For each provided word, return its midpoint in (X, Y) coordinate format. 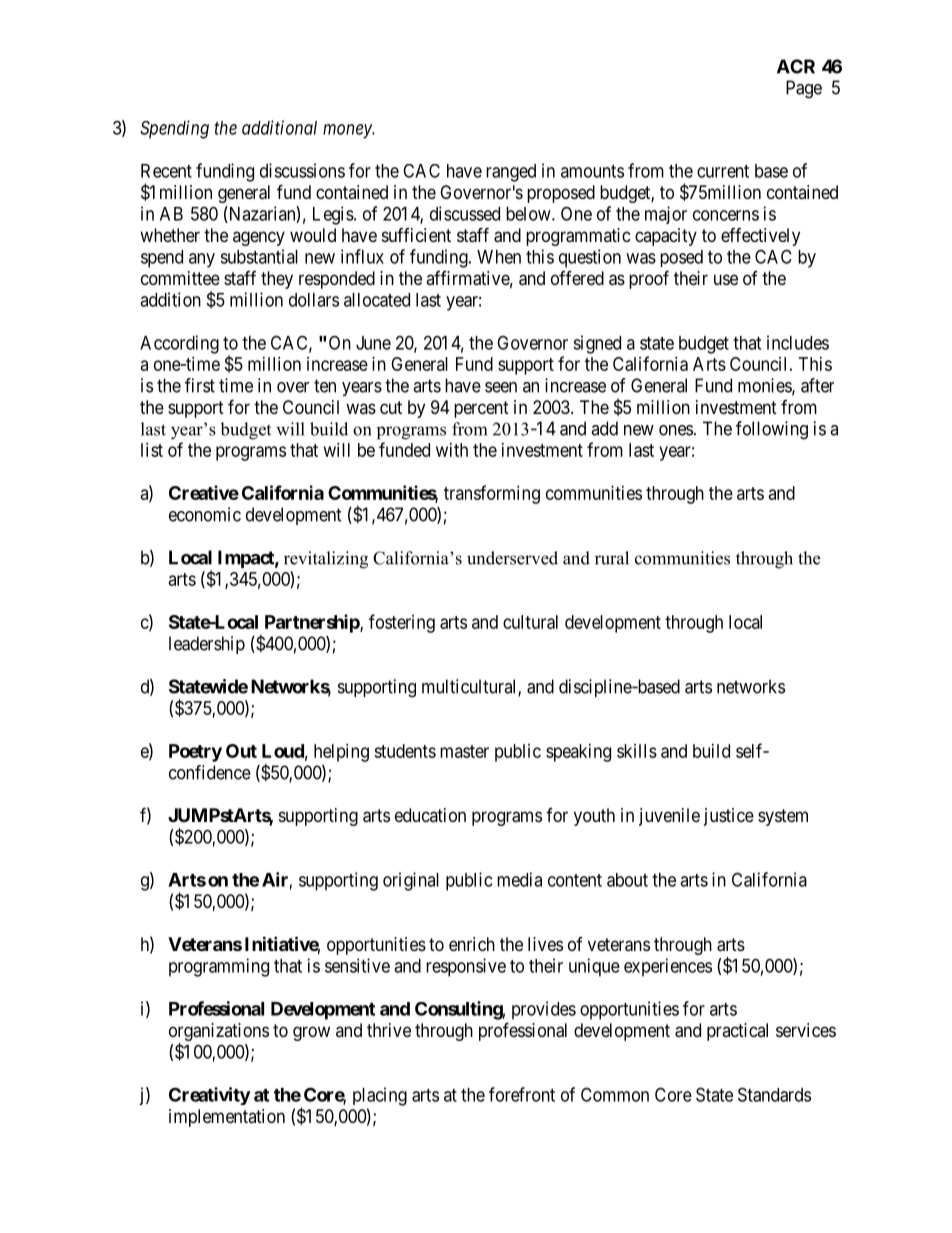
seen (501, 387)
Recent (166, 171)
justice (729, 817)
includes (798, 342)
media (519, 879)
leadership (207, 645)
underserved (512, 558)
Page (804, 89)
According (179, 344)
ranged (511, 173)
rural (612, 558)
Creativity (210, 1096)
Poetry (195, 753)
